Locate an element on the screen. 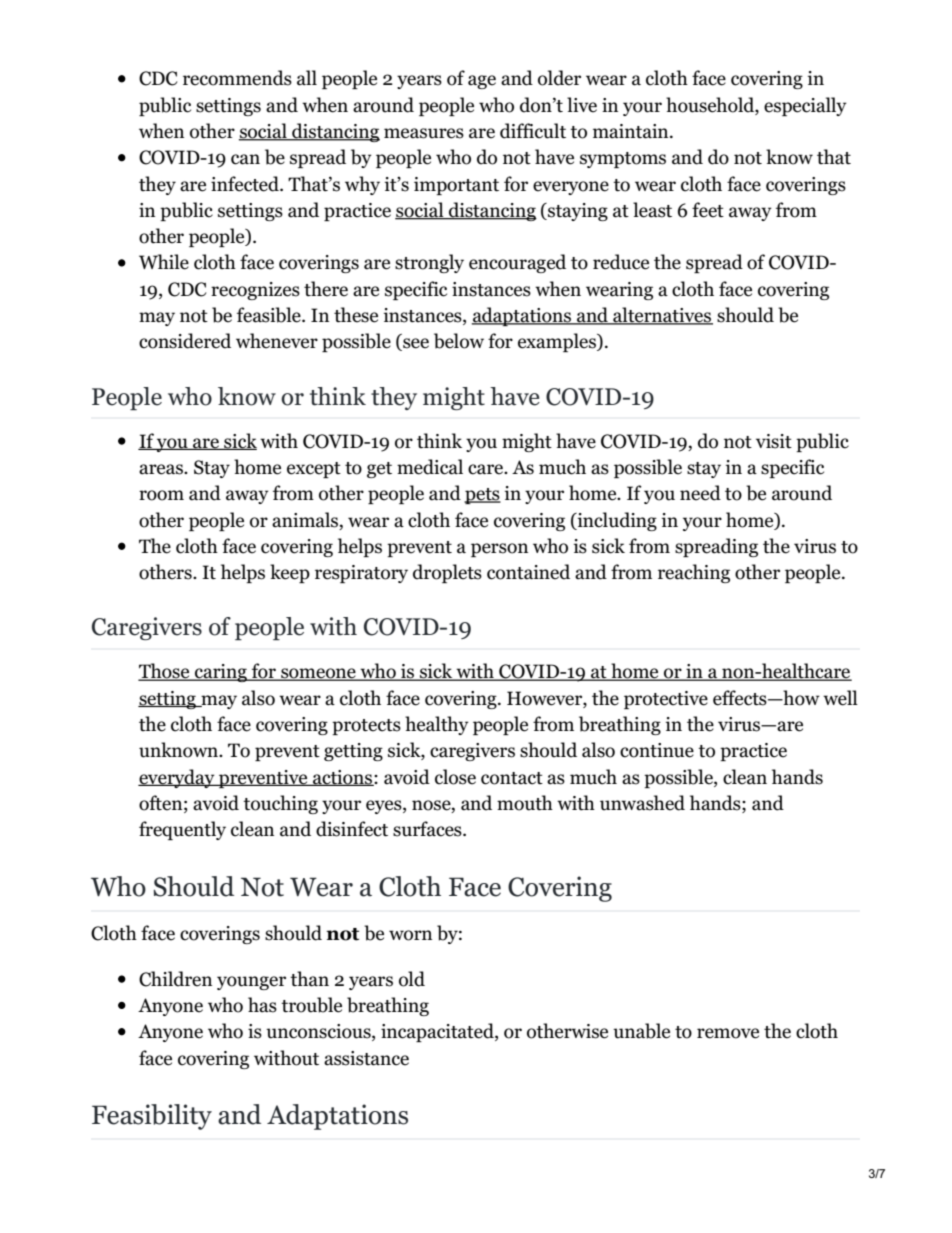  recommends is located at coordinates (237, 78).
